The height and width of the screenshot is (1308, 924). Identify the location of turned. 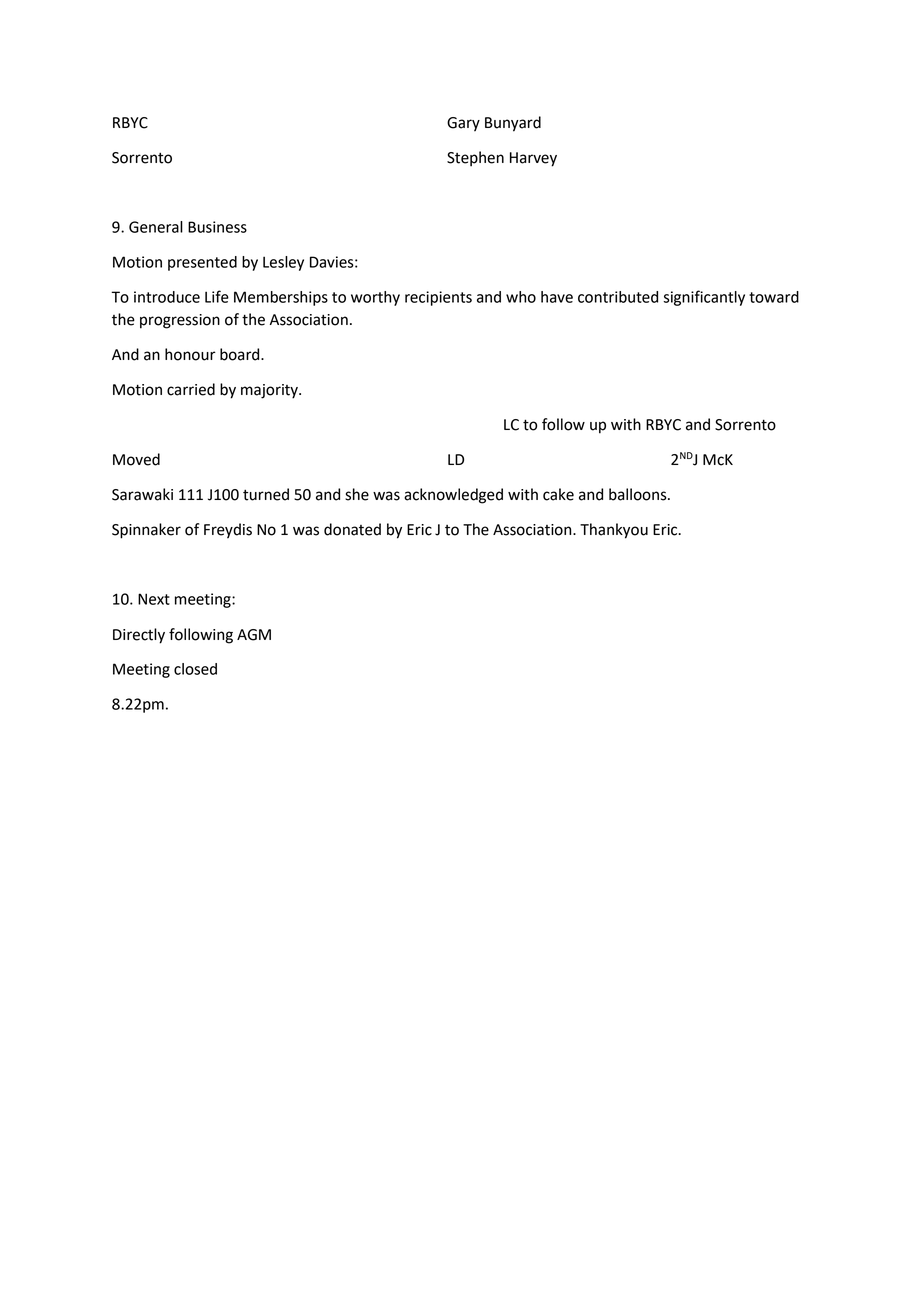
(266, 494).
